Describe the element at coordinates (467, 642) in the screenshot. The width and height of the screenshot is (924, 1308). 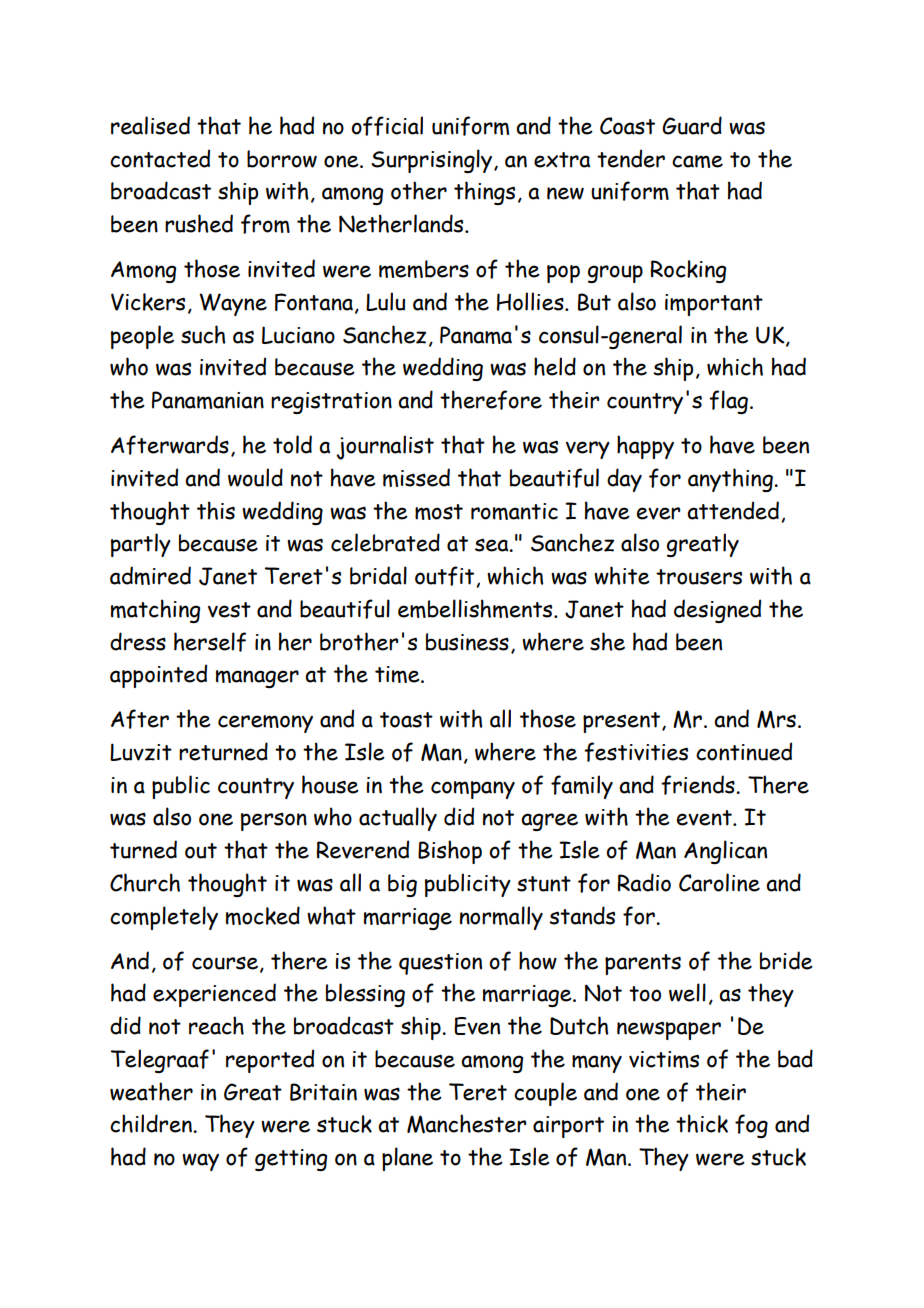
I see `business` at that location.
